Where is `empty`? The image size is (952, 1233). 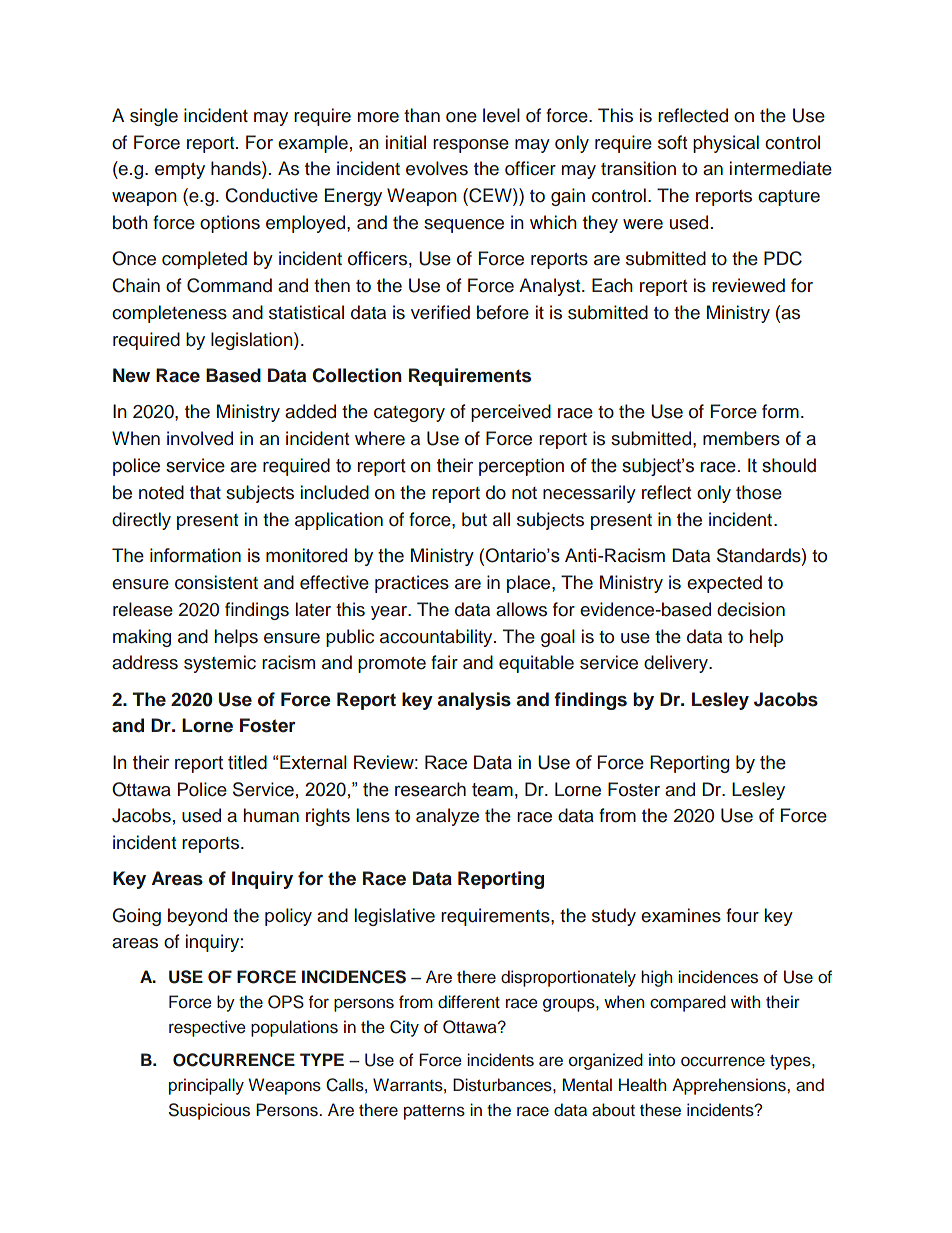
empty is located at coordinates (180, 171).
